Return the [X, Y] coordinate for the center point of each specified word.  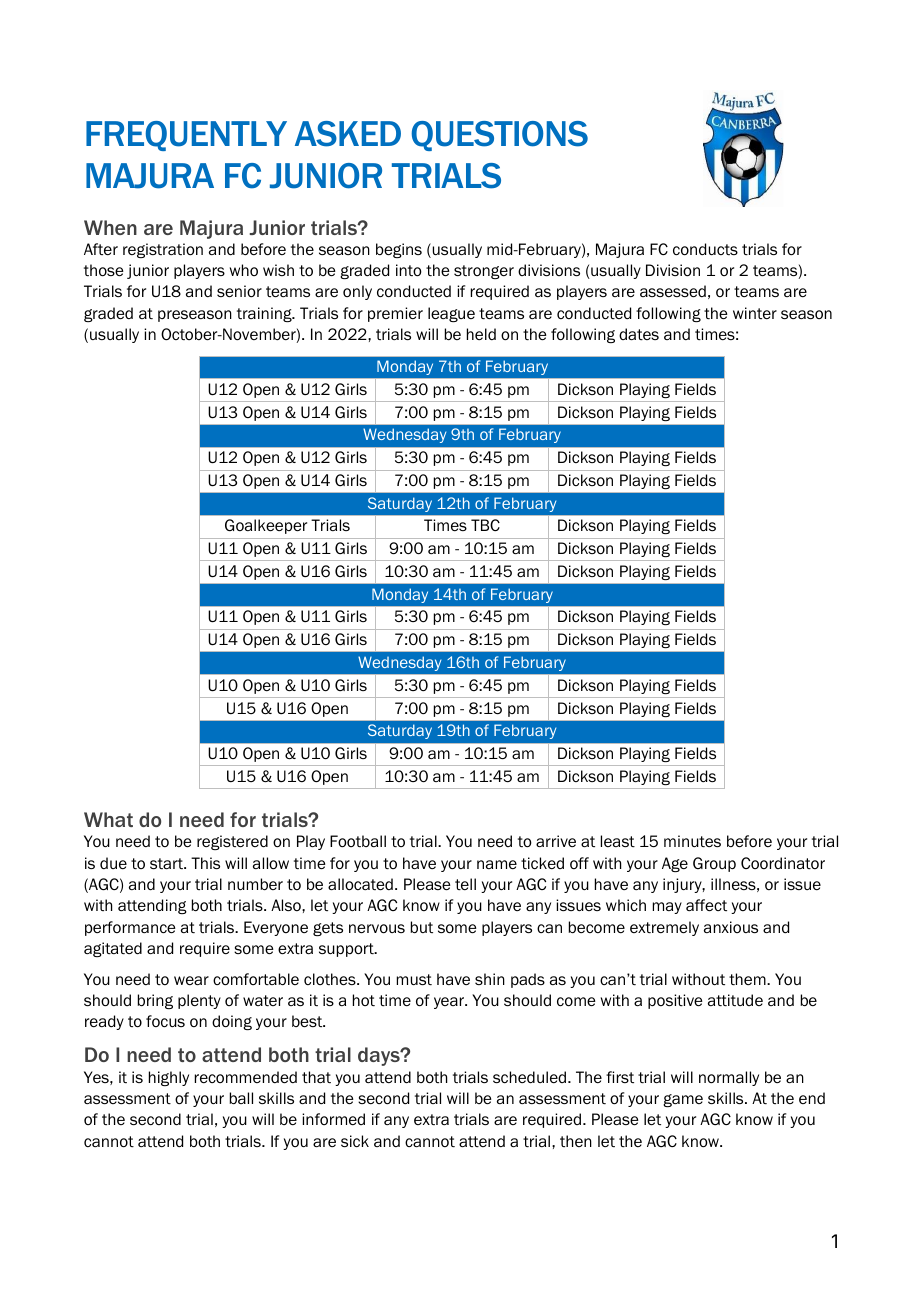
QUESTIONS [500, 136]
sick [355, 1141]
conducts [705, 249]
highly [169, 1078]
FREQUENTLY [186, 136]
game [683, 1100]
